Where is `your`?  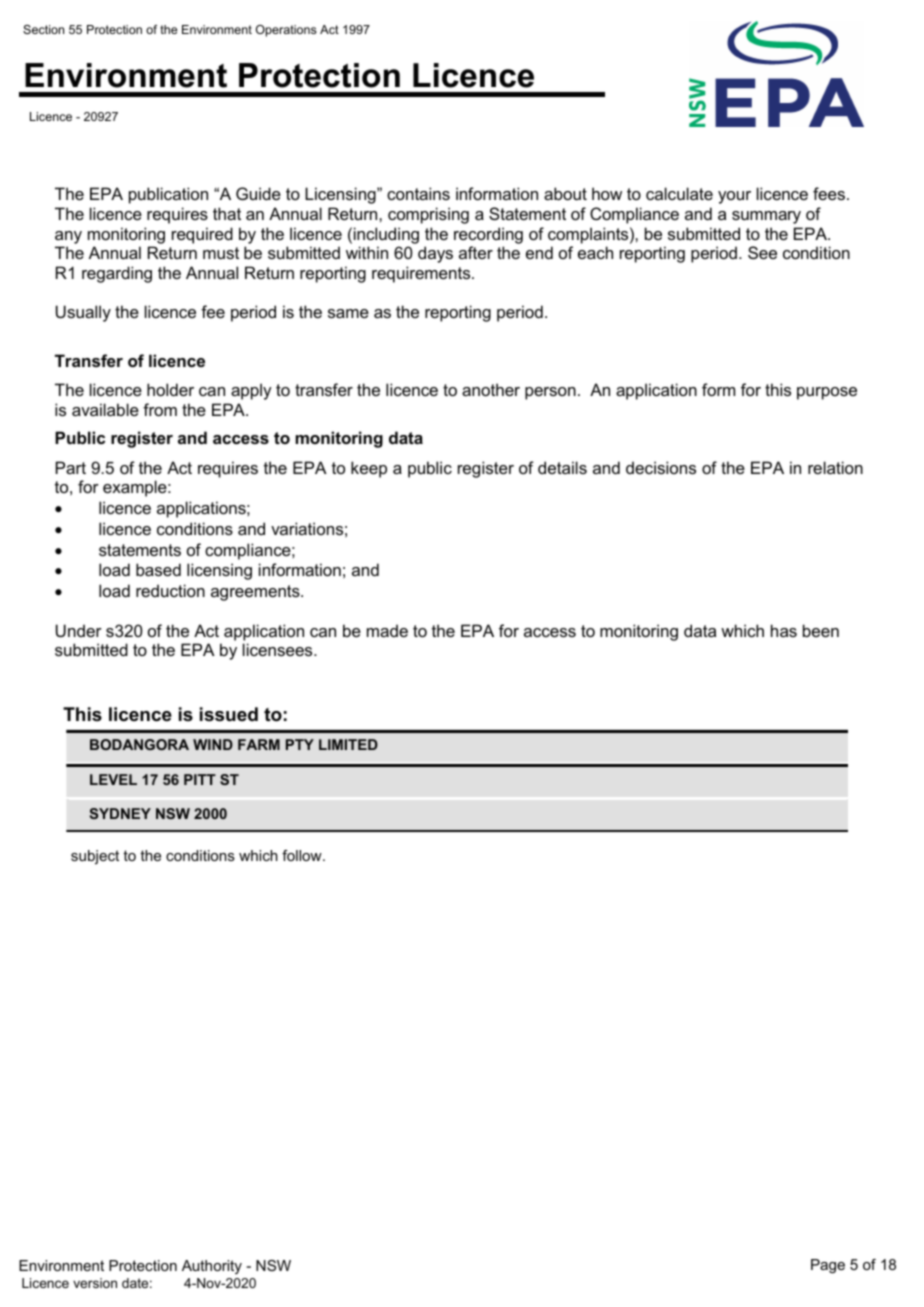 your is located at coordinates (734, 197).
